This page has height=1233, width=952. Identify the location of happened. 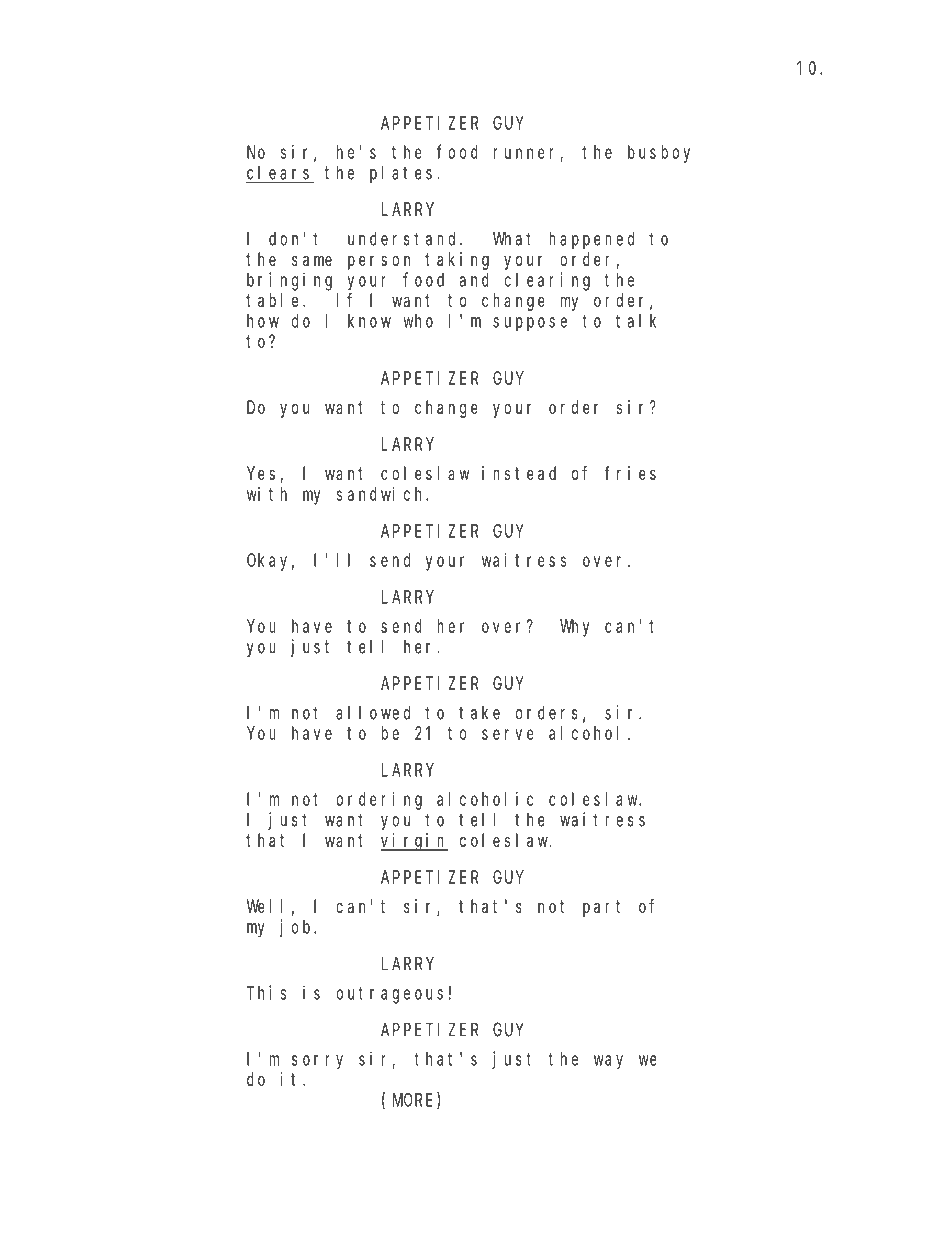
(591, 240).
